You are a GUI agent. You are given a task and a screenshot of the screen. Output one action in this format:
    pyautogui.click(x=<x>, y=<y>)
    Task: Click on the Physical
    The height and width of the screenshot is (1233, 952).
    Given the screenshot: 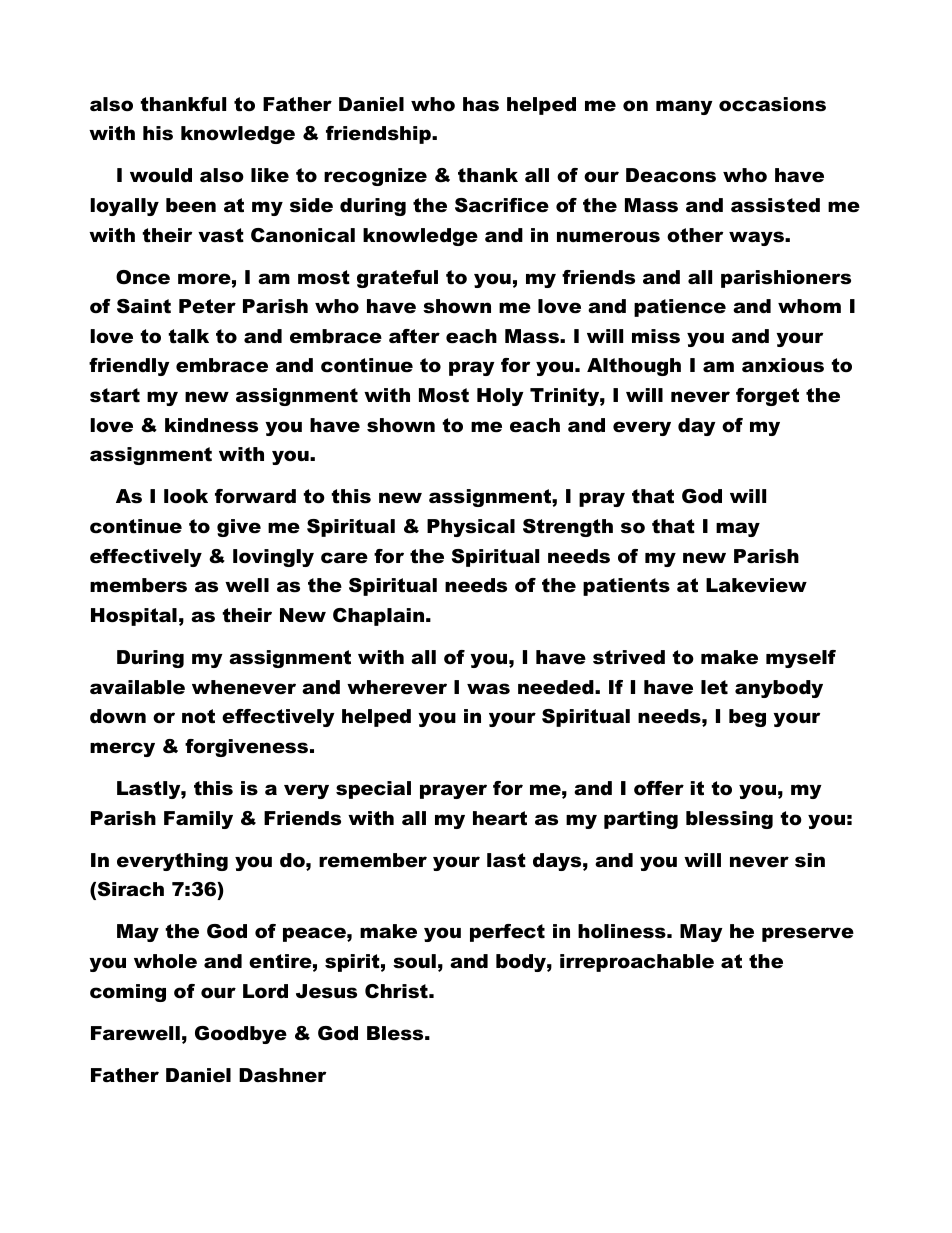 What is the action you would take?
    pyautogui.click(x=471, y=528)
